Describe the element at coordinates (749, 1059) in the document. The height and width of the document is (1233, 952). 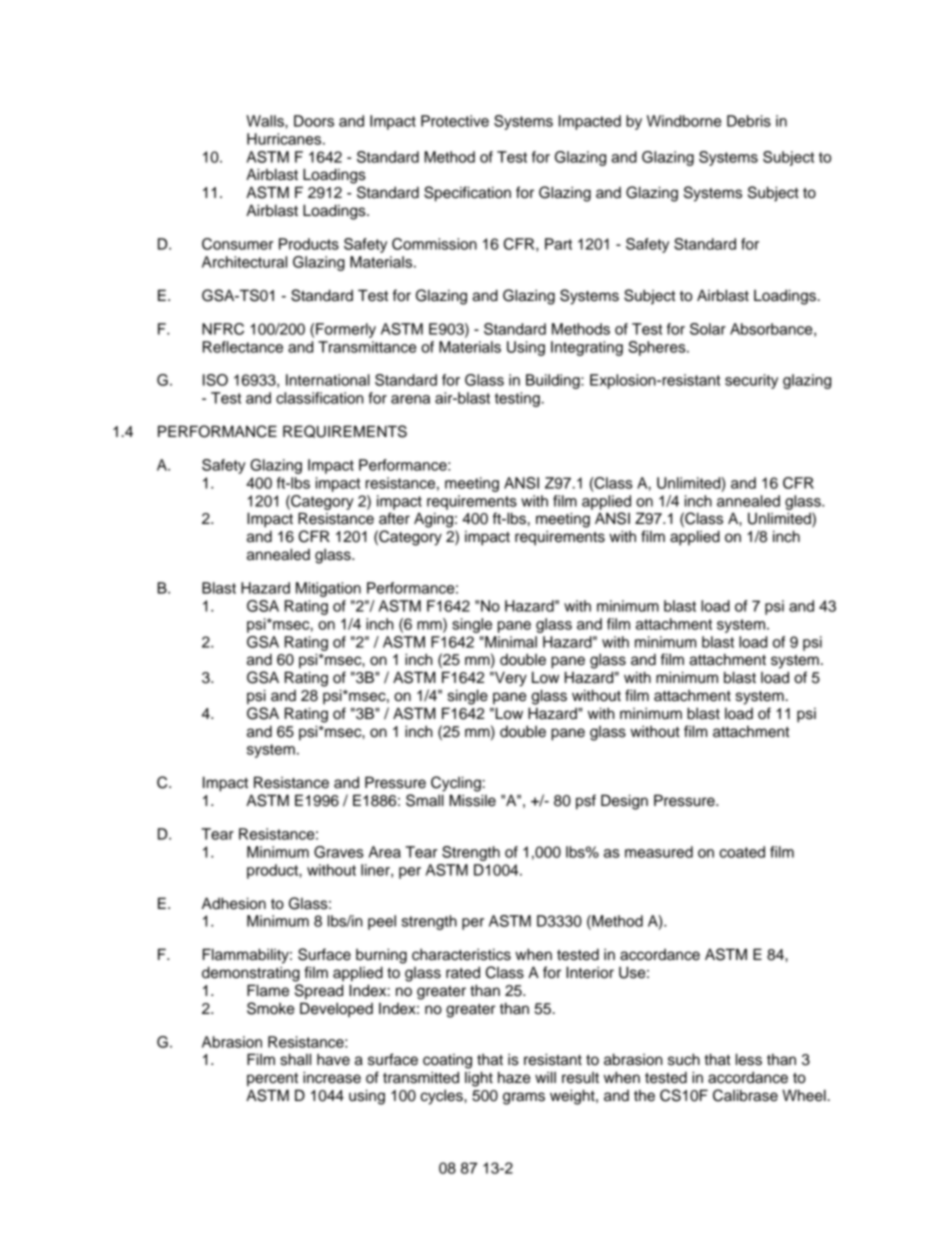
I see `less` at that location.
